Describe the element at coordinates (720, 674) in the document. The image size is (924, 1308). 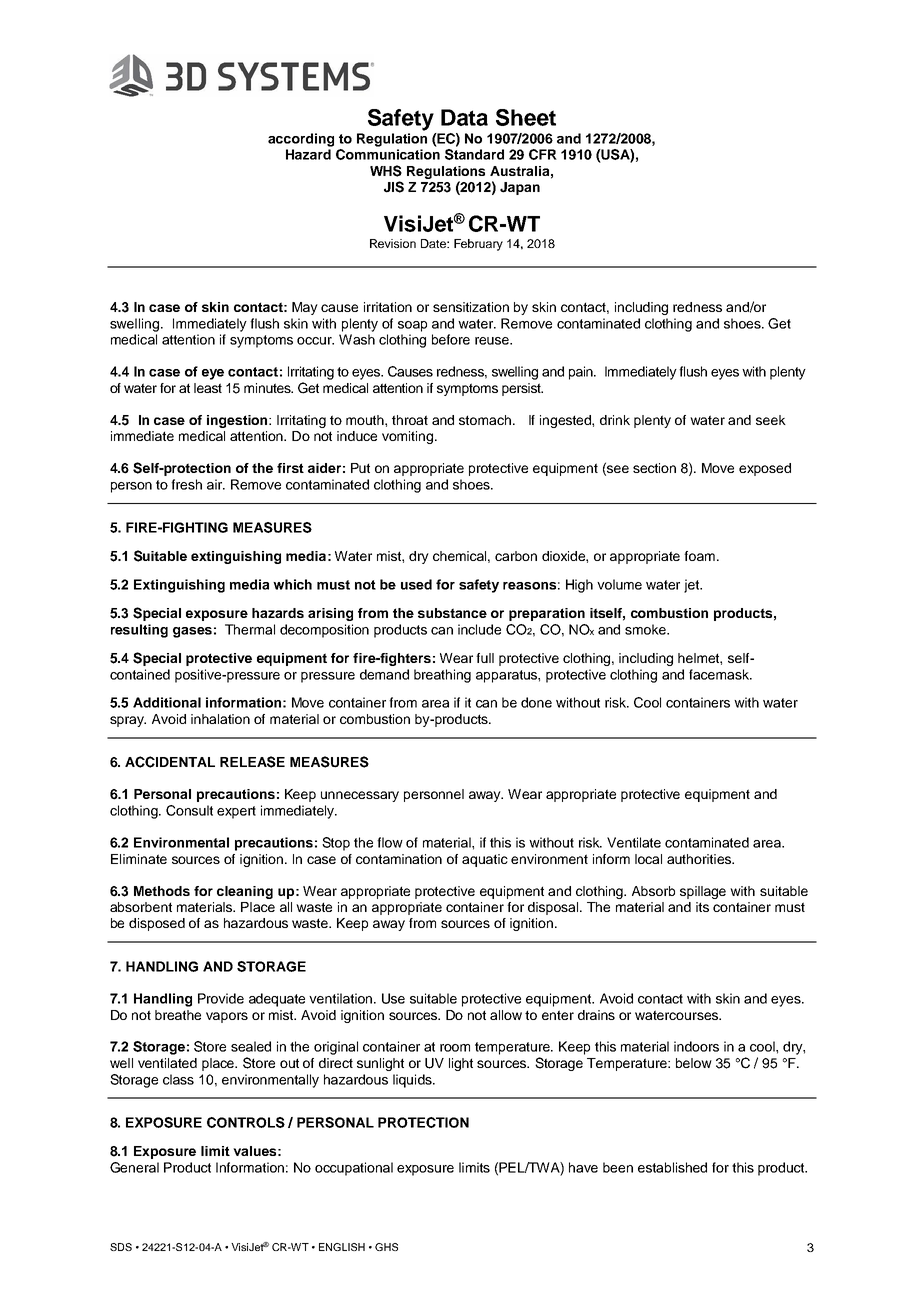
I see `facemask` at that location.
